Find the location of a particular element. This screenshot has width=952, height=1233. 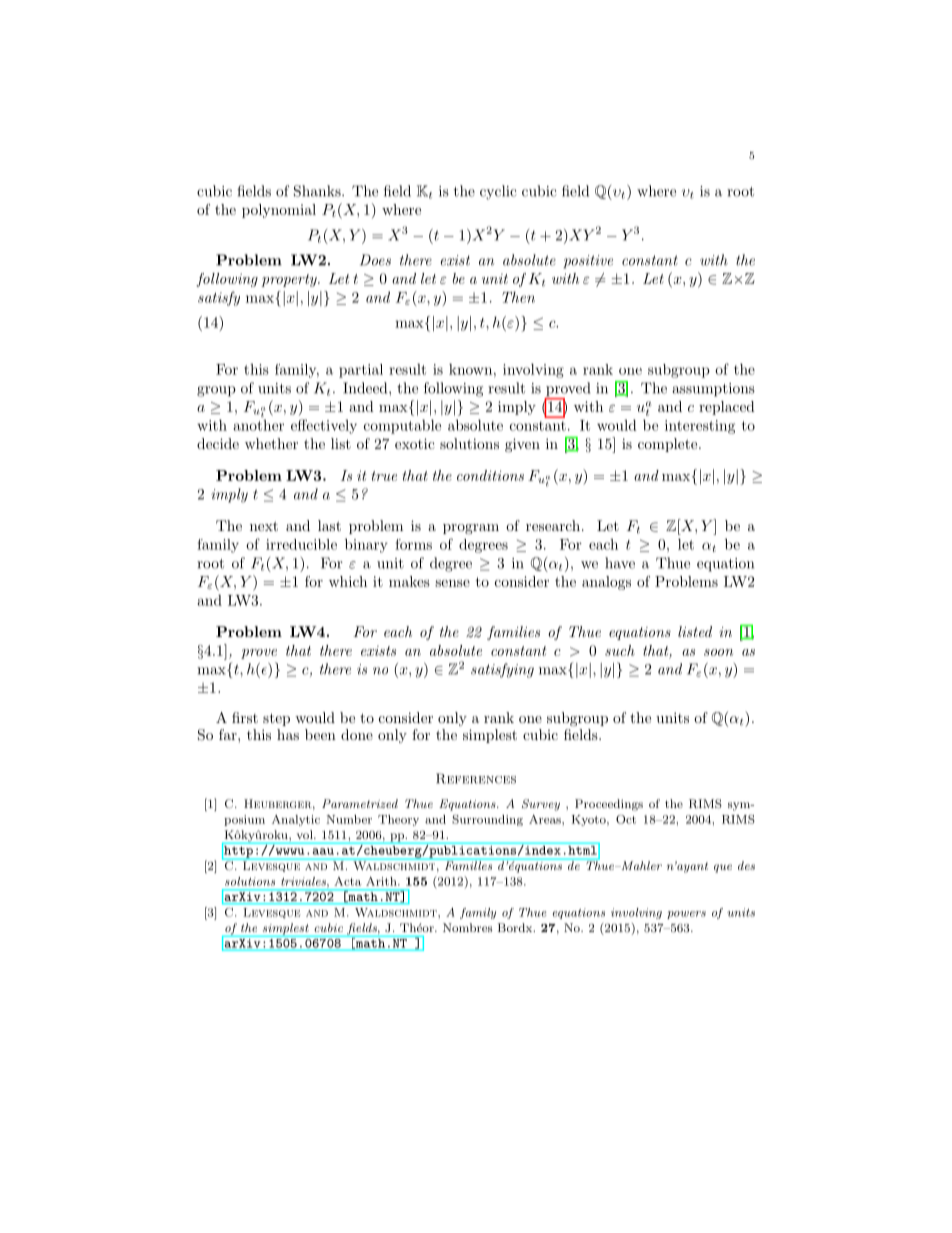

powers is located at coordinates (686, 915).
